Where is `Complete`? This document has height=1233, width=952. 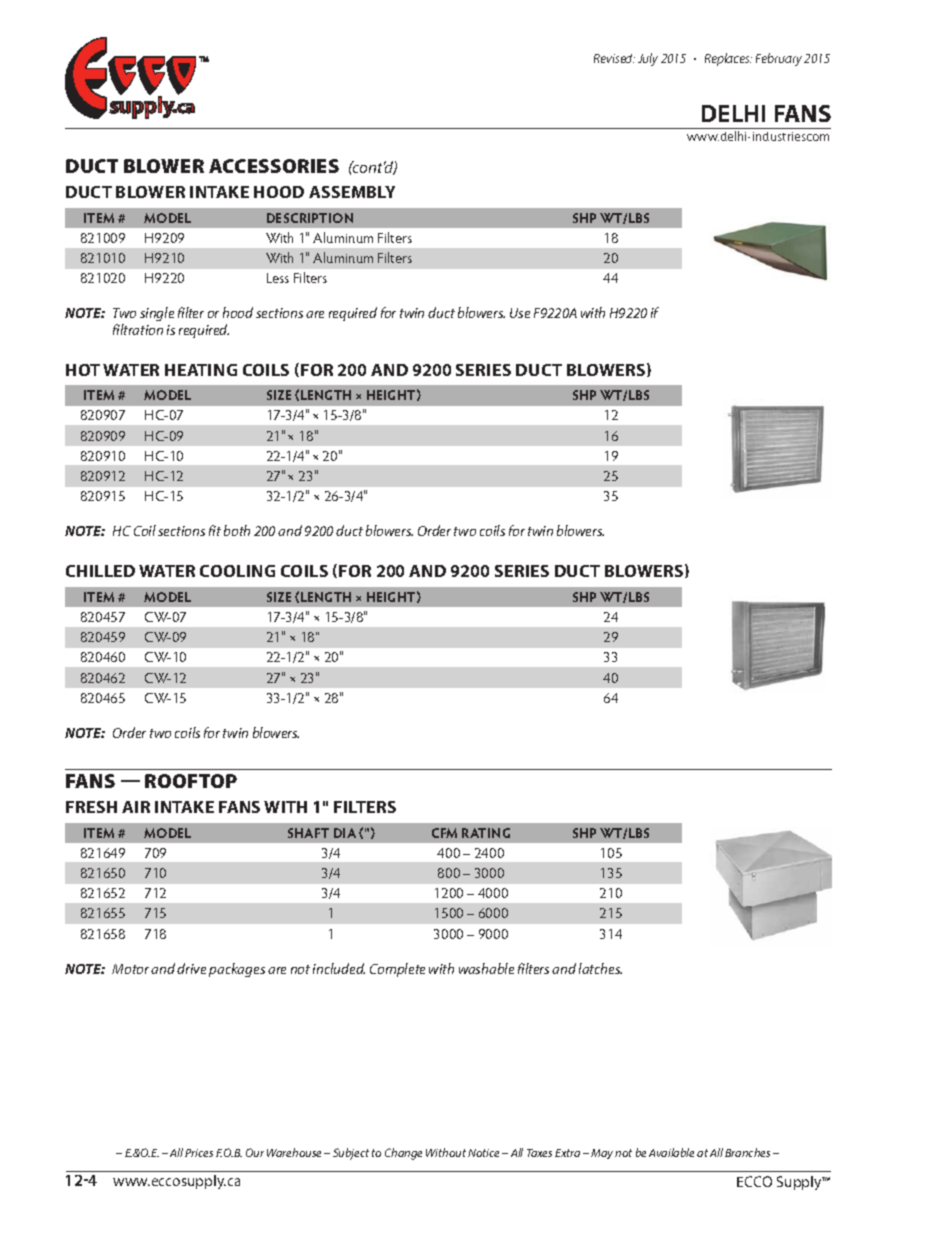
Complete is located at coordinates (397, 970).
